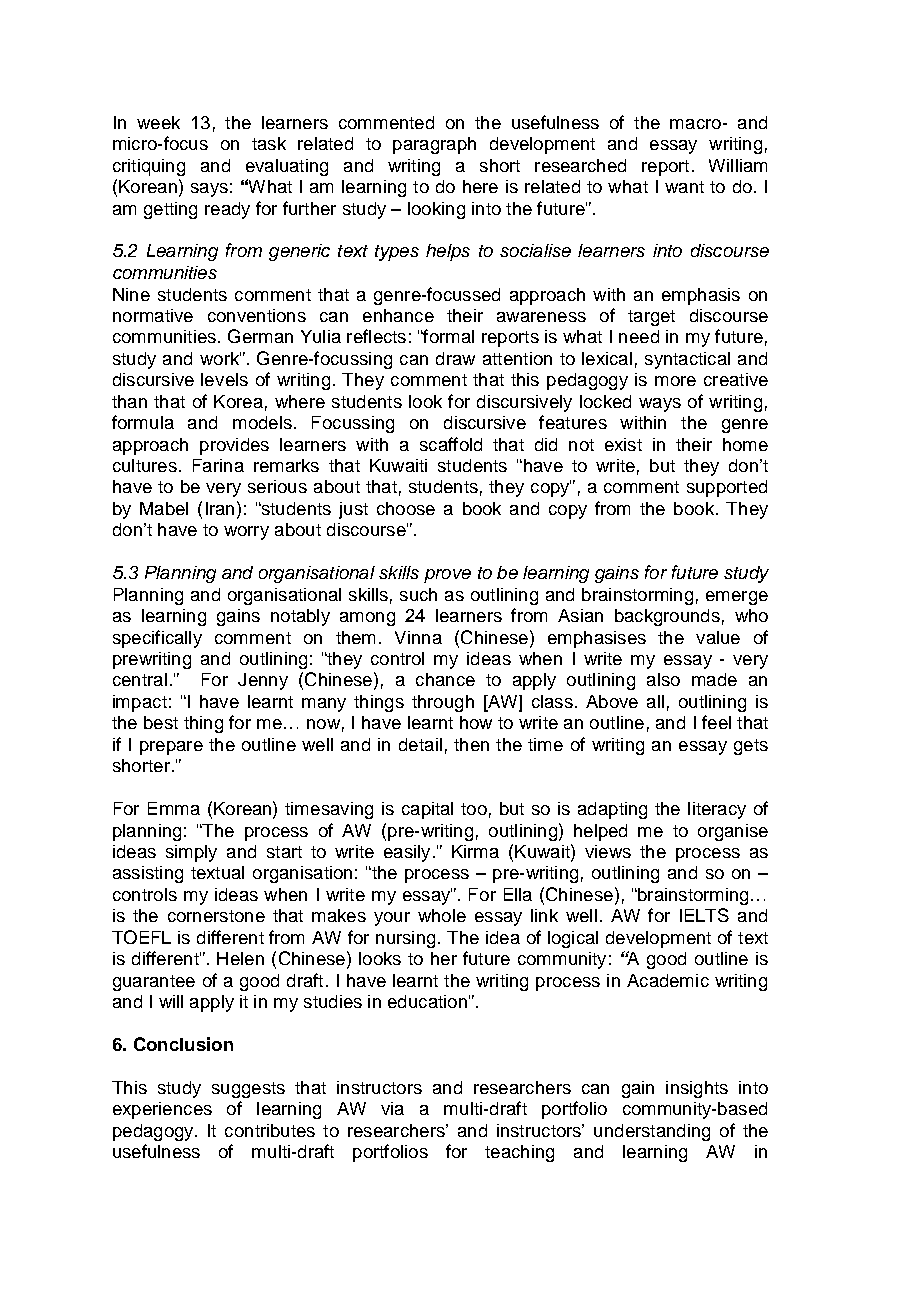  I want to click on capital, so click(427, 810).
